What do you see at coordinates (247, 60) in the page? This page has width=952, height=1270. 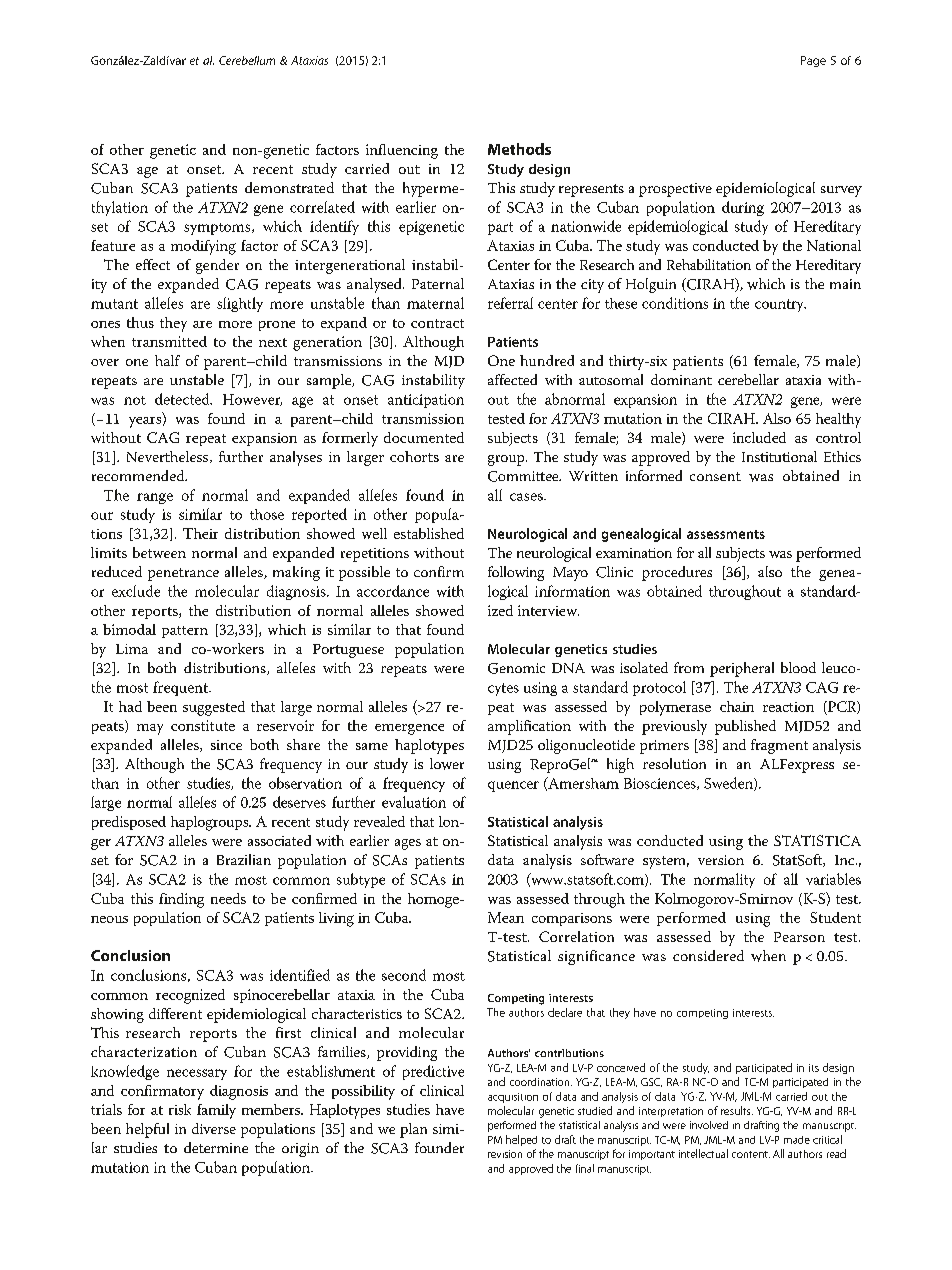 I see `Cerebellum` at bounding box center [247, 60].
